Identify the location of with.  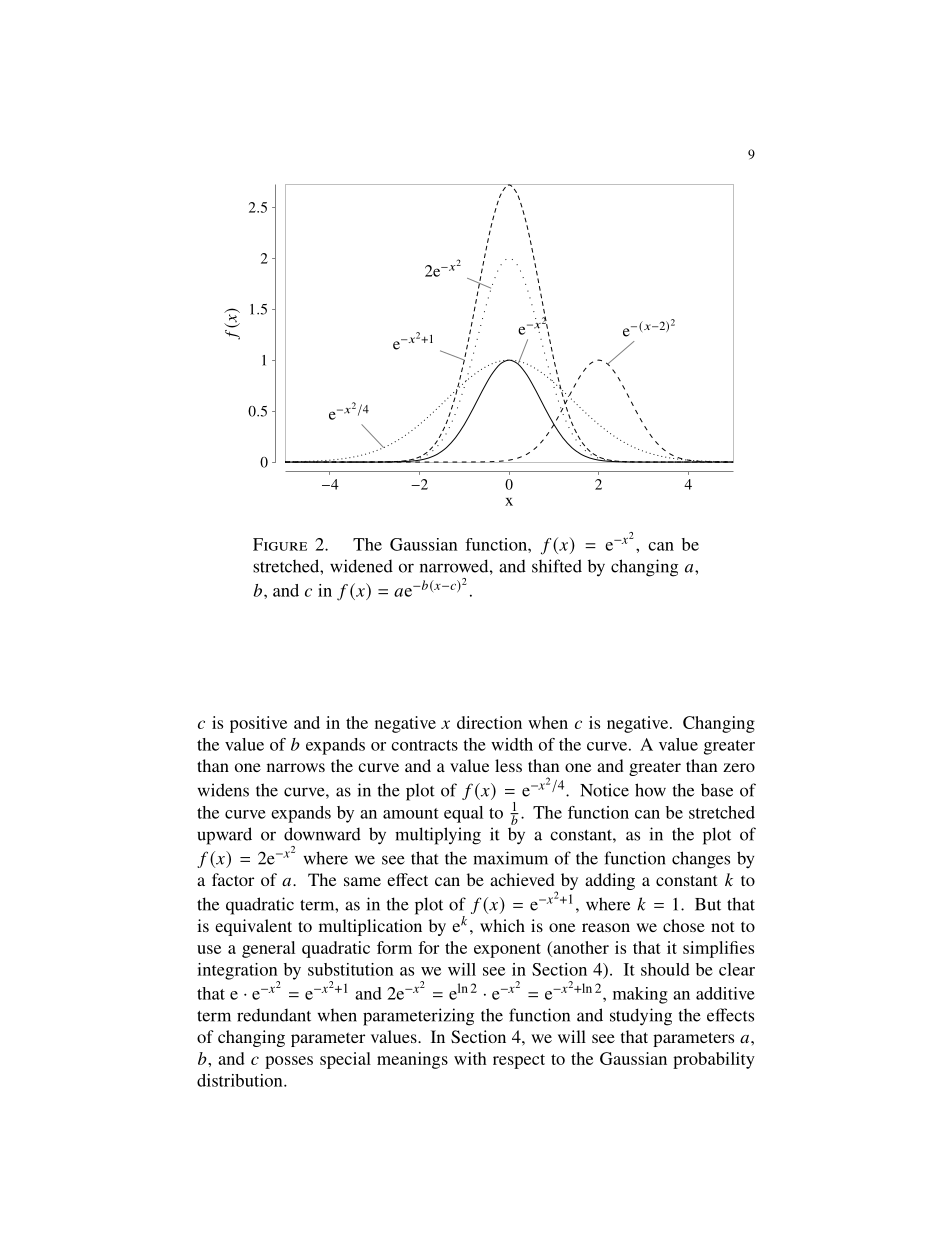
(470, 1058).
